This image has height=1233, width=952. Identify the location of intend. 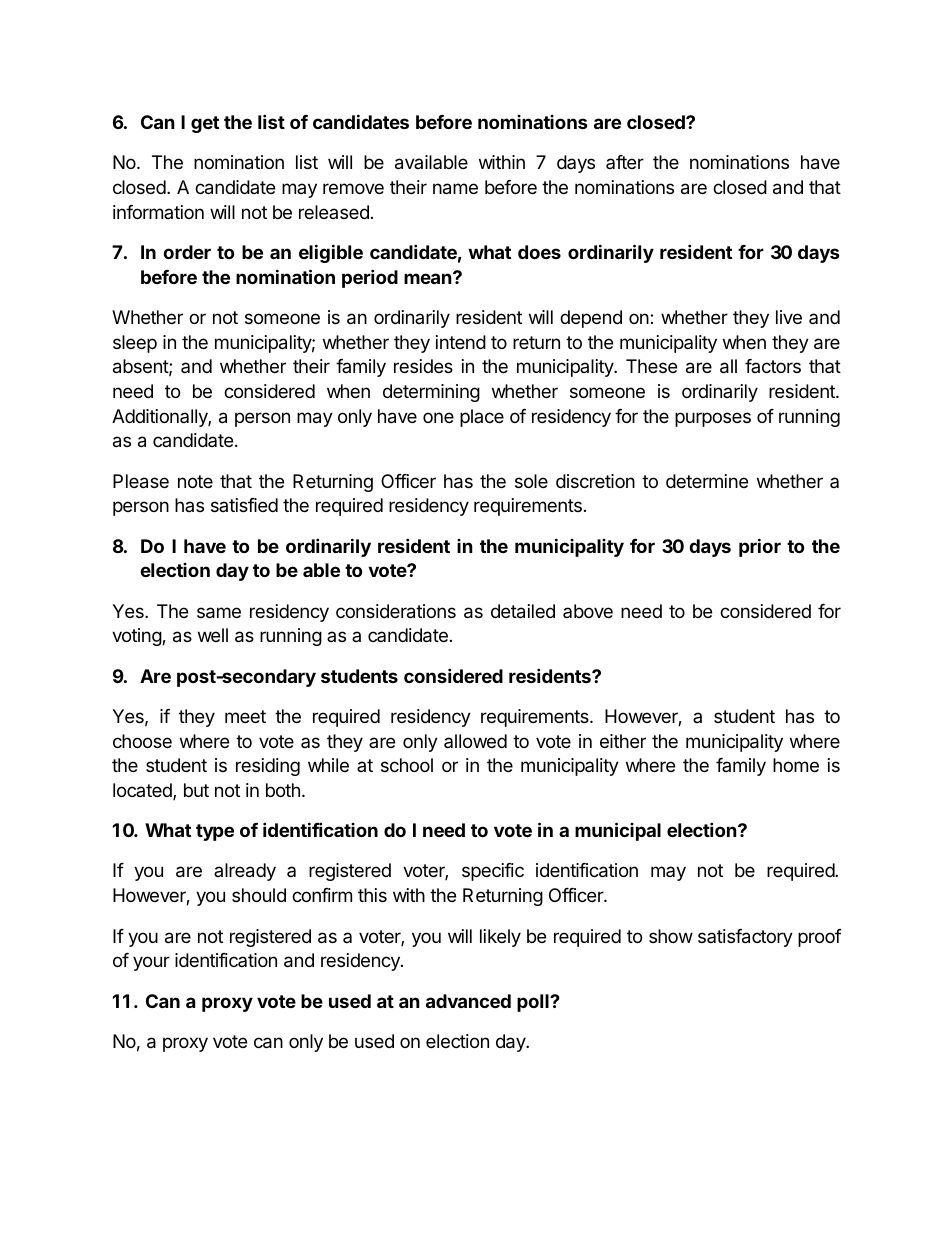
(461, 342).
